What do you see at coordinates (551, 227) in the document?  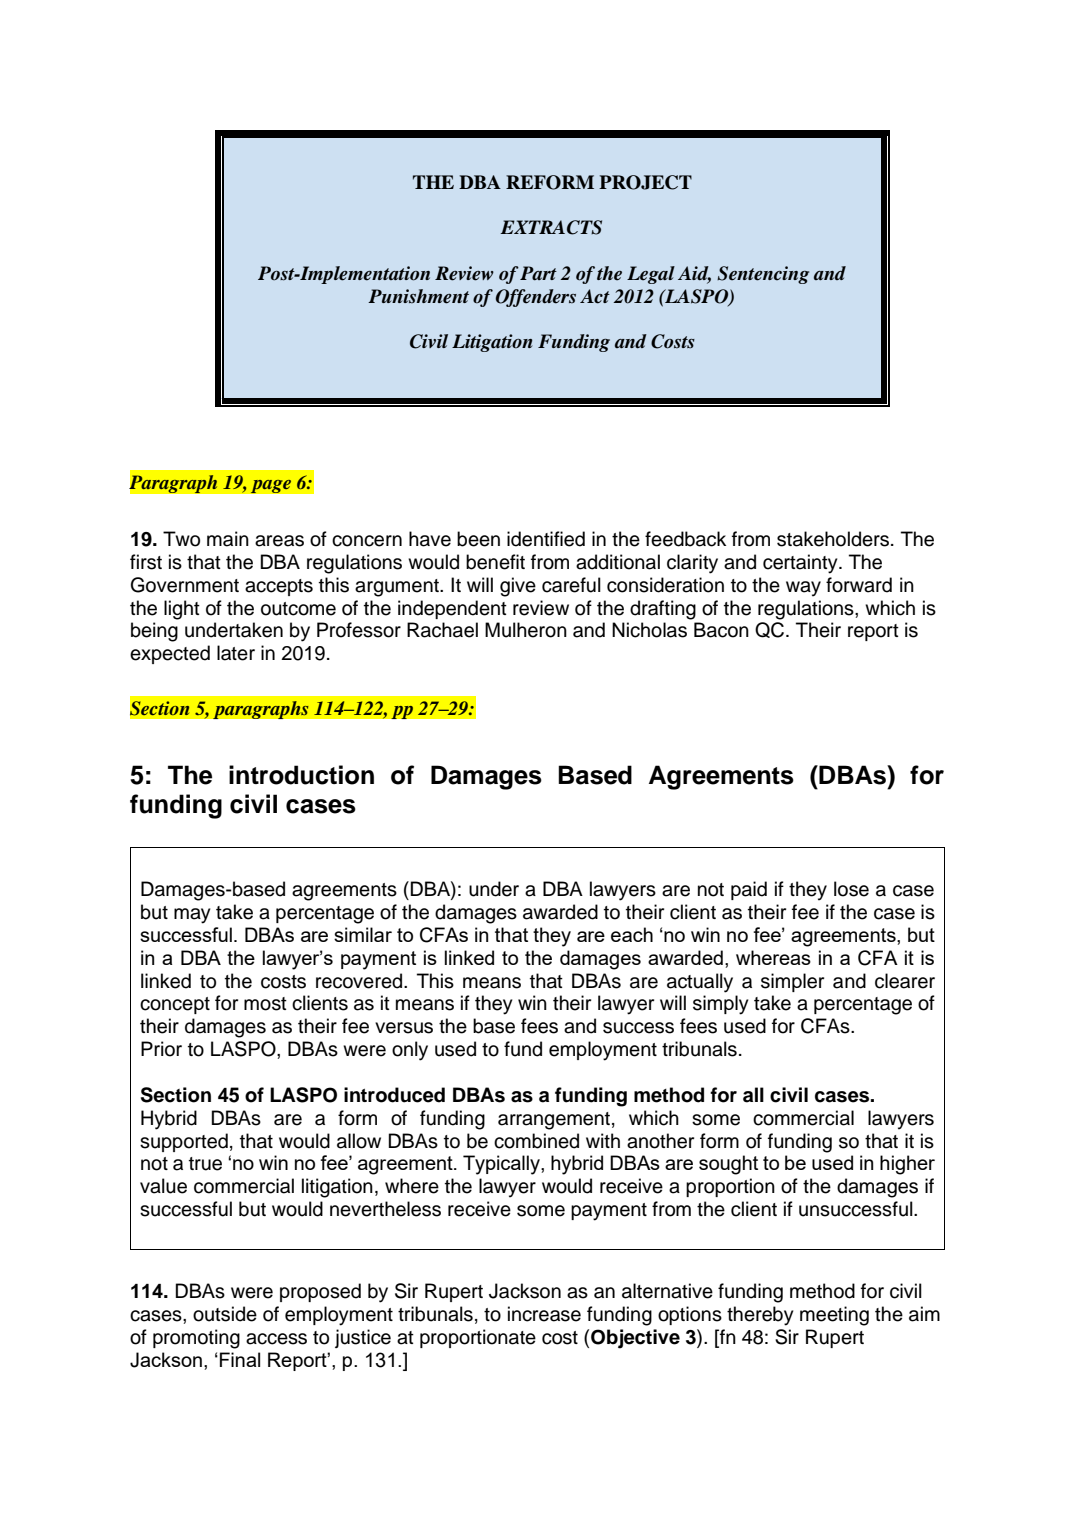 I see `EXTRACTS` at bounding box center [551, 227].
